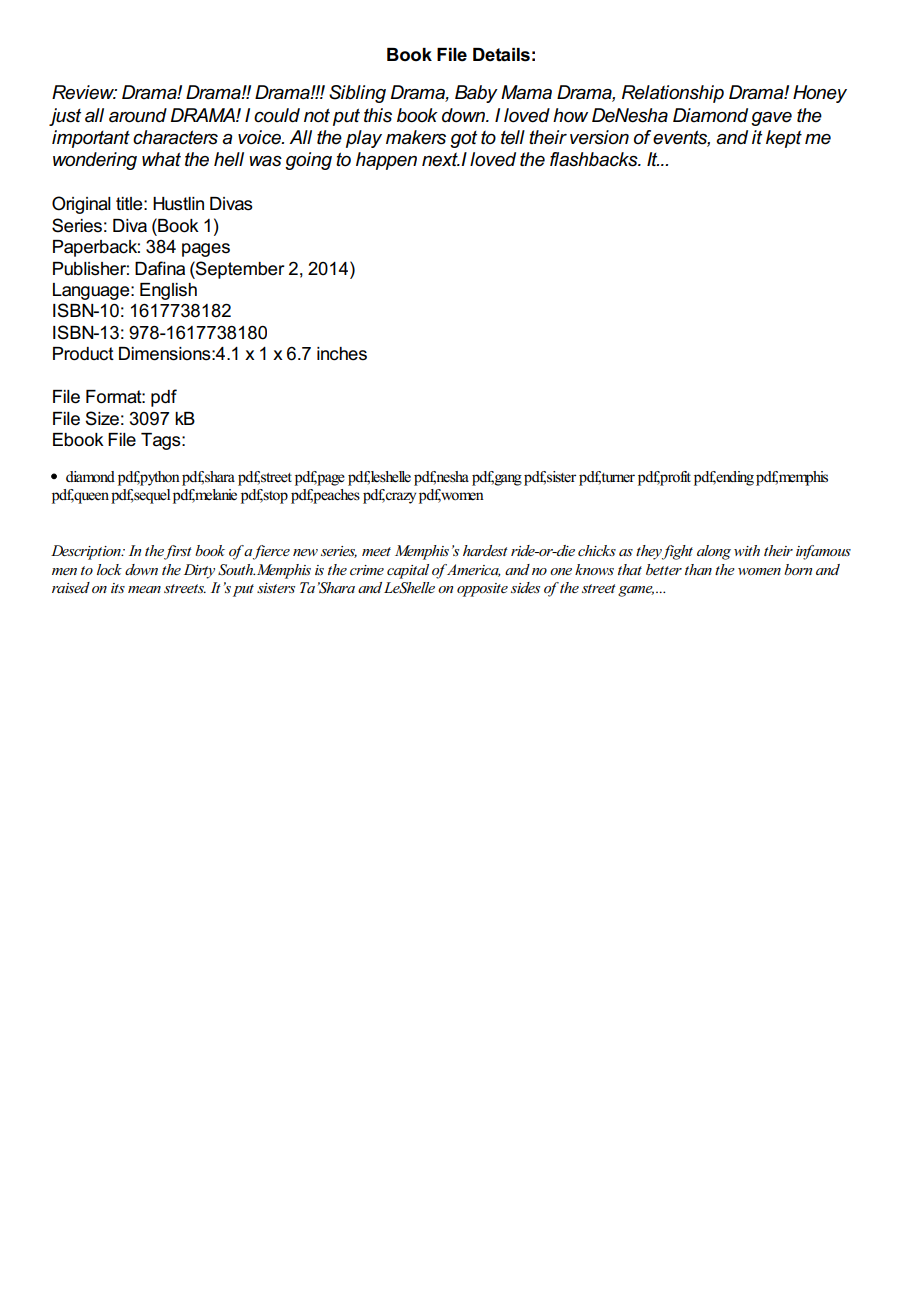 The image size is (924, 1308). Describe the element at coordinates (476, 94) in the screenshot. I see `Baby` at that location.
